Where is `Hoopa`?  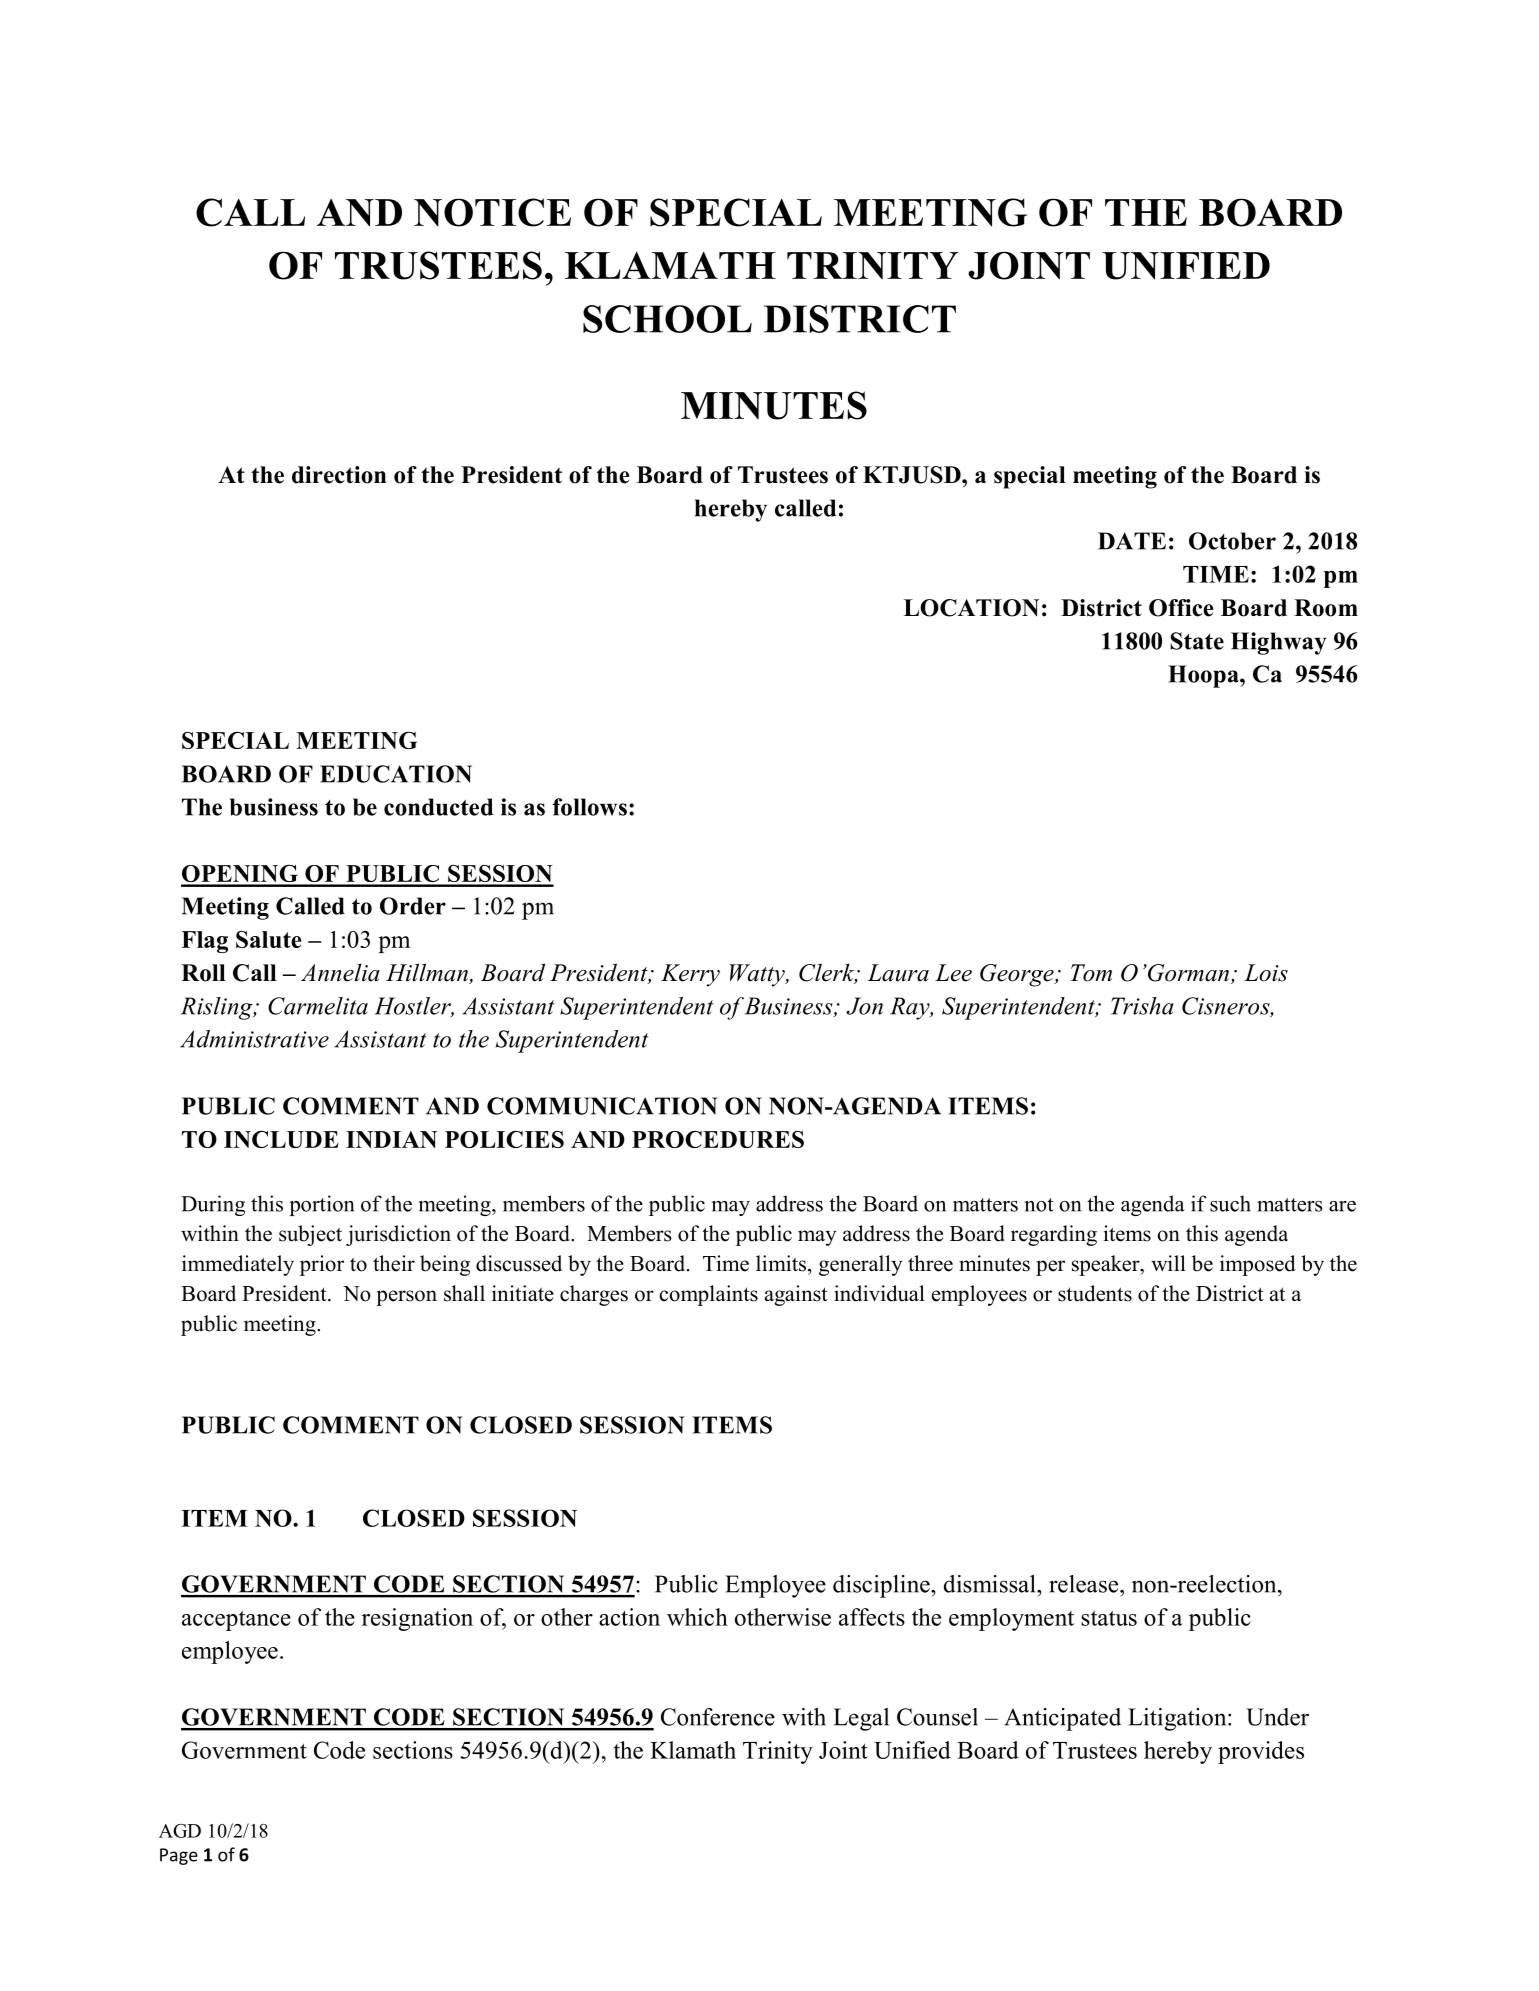 Hoopa is located at coordinates (1204, 676).
